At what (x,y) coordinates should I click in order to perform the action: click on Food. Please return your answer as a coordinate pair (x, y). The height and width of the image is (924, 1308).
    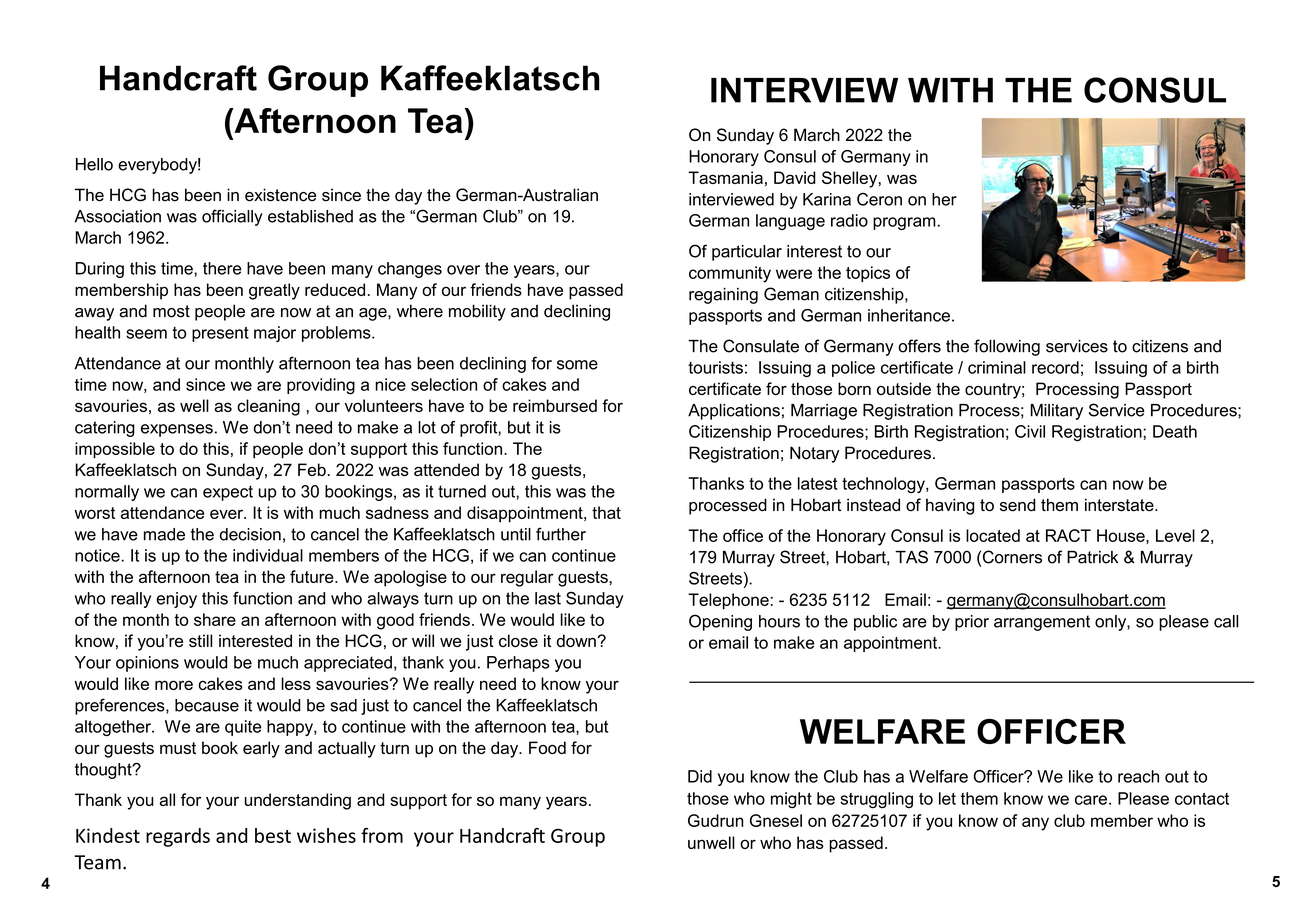
    Looking at the image, I should click on (547, 747).
